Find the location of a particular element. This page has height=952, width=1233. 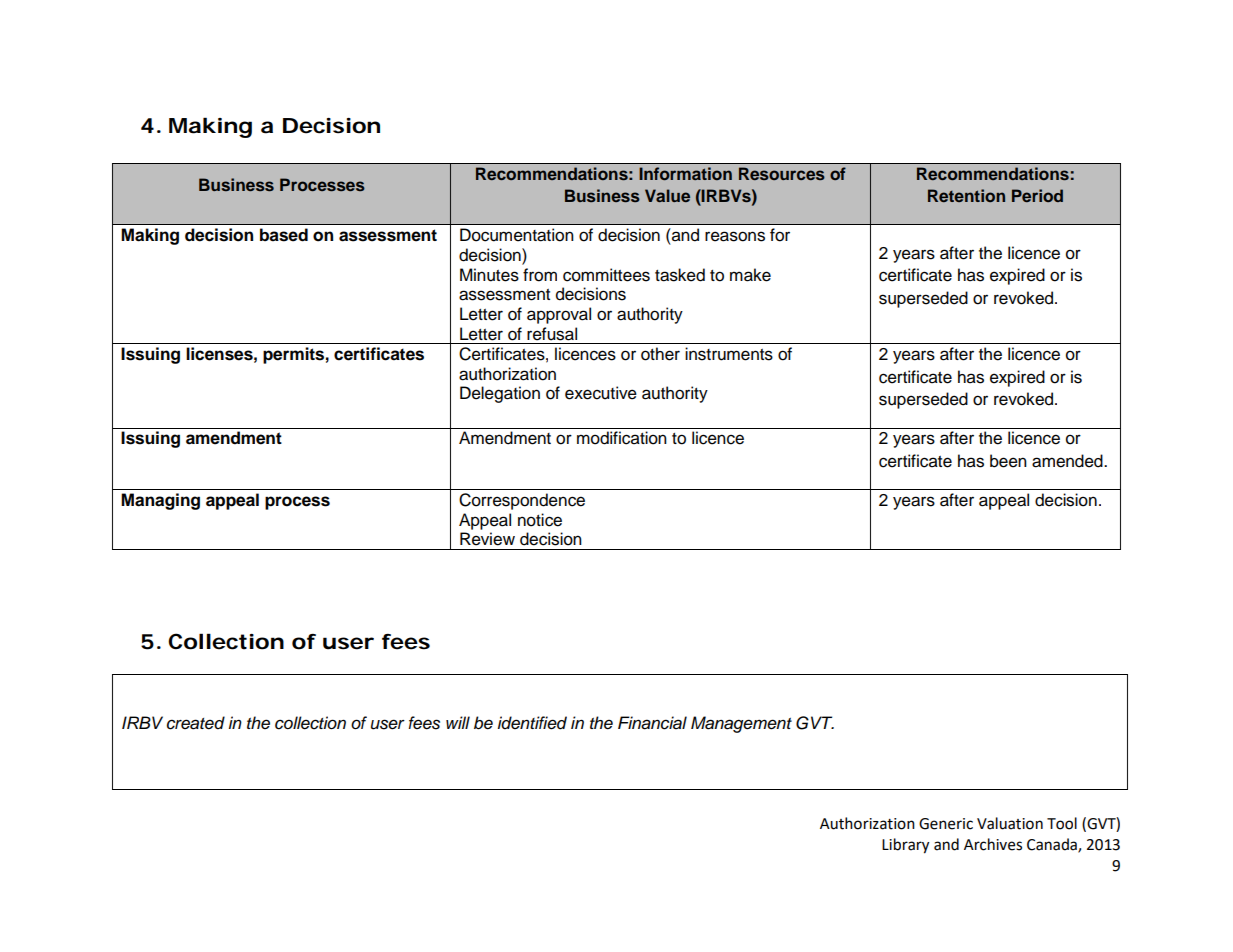

Value is located at coordinates (667, 195).
